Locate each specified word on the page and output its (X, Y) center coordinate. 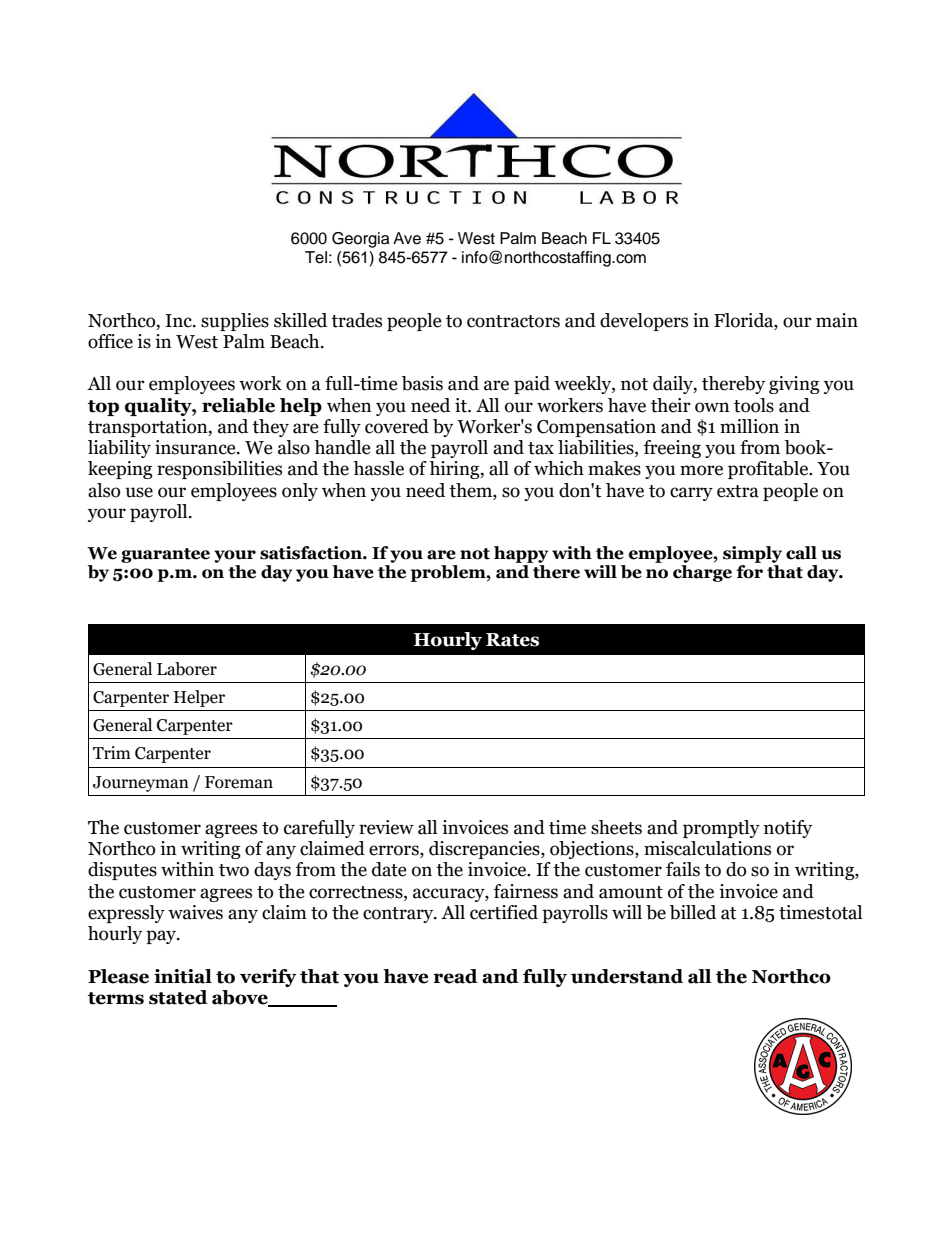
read (455, 976)
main (837, 320)
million (749, 426)
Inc (179, 321)
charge (702, 573)
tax (541, 448)
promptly (721, 829)
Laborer (187, 669)
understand (627, 976)
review (386, 827)
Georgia (361, 240)
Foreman (239, 782)
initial (183, 976)
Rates (512, 640)
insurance (196, 447)
